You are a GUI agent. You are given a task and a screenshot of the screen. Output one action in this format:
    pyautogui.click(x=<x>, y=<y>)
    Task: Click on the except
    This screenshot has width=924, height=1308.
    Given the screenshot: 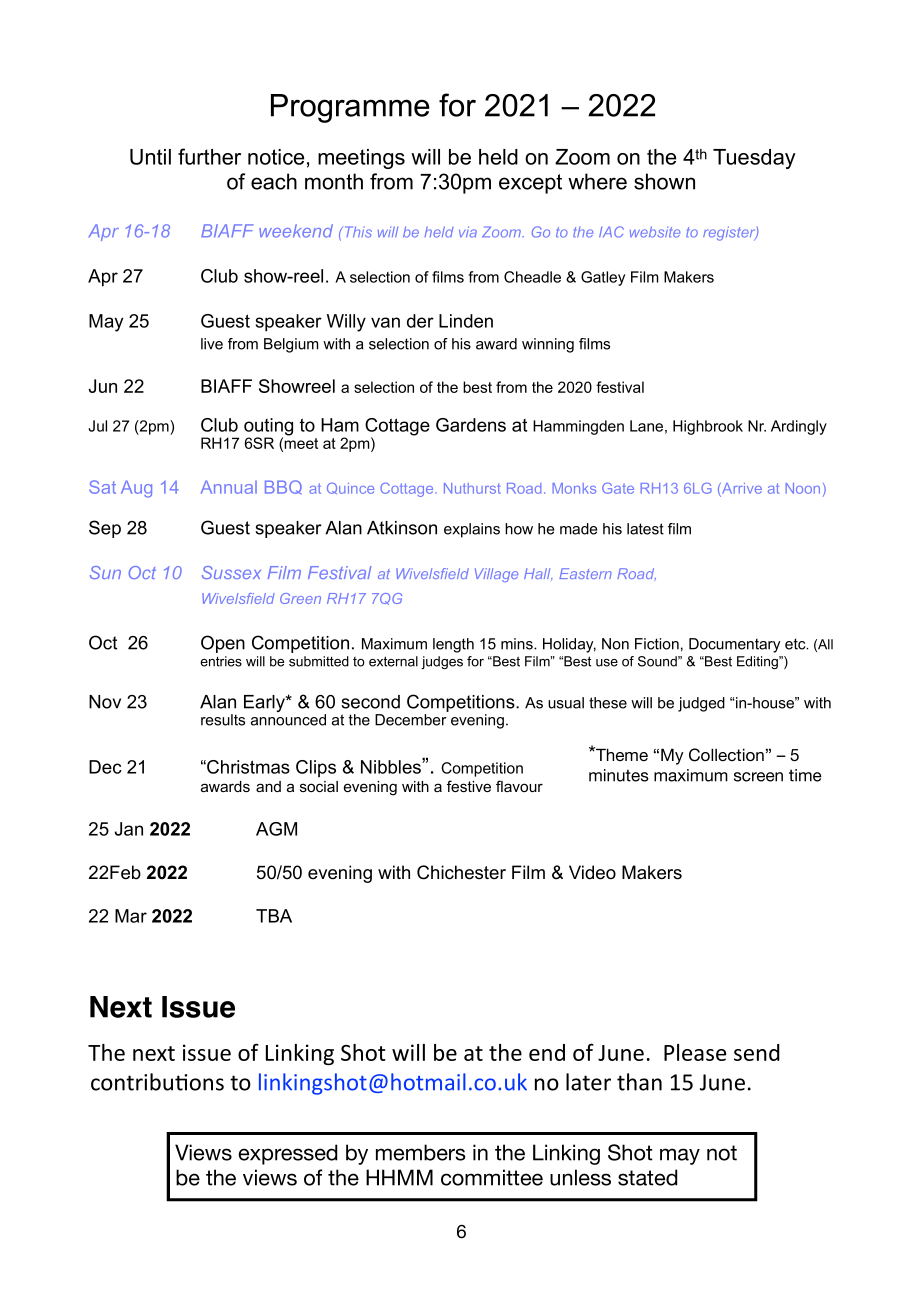 What is the action you would take?
    pyautogui.click(x=530, y=184)
